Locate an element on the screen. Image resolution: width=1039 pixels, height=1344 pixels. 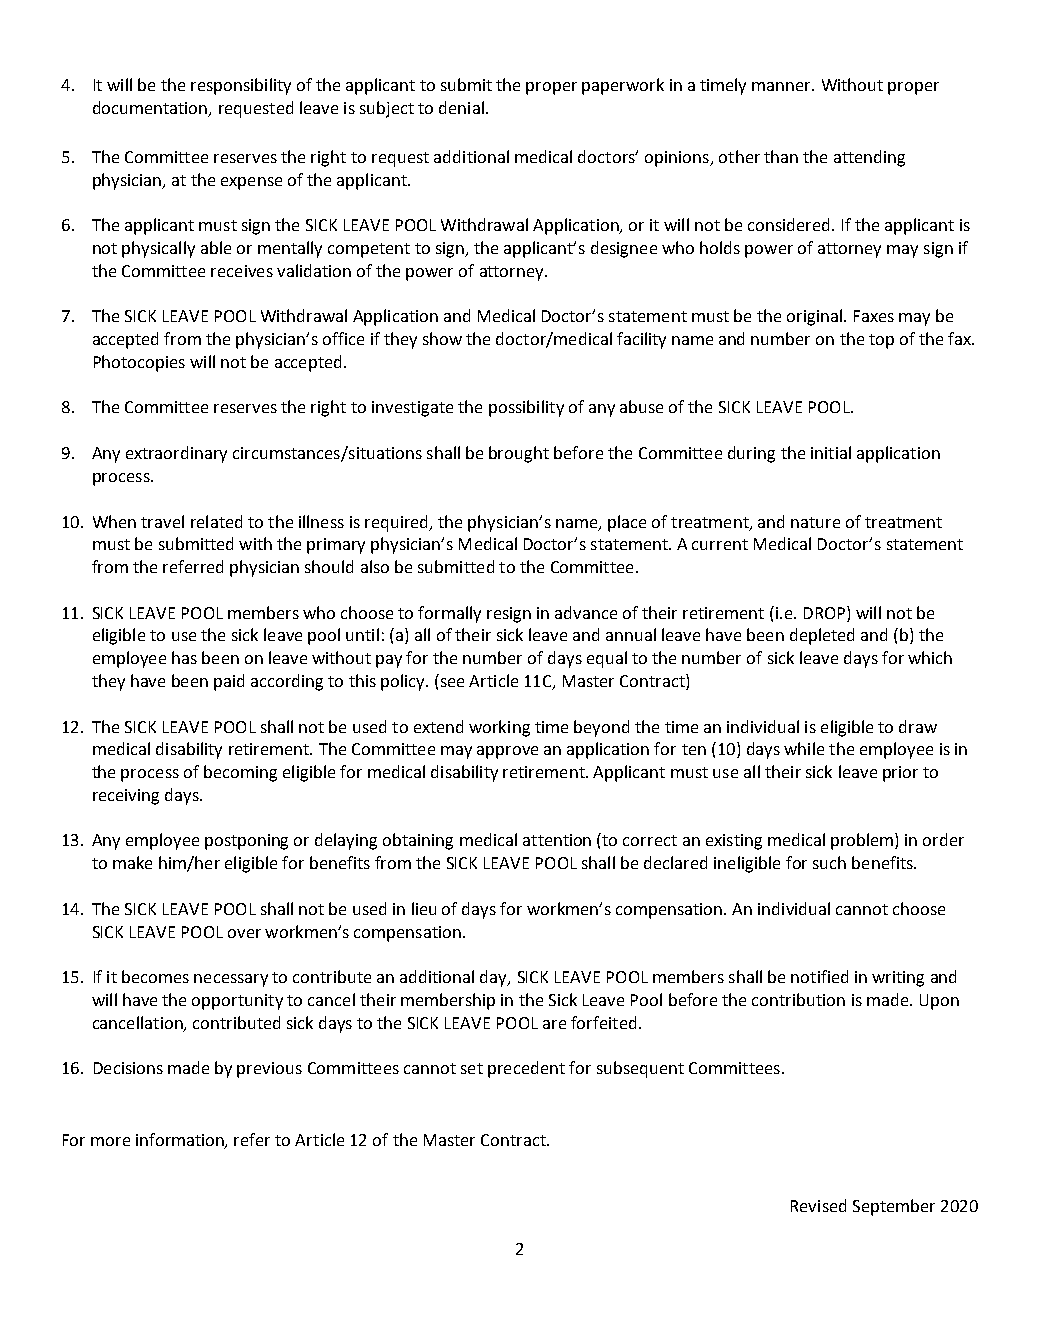
initial is located at coordinates (831, 452).
